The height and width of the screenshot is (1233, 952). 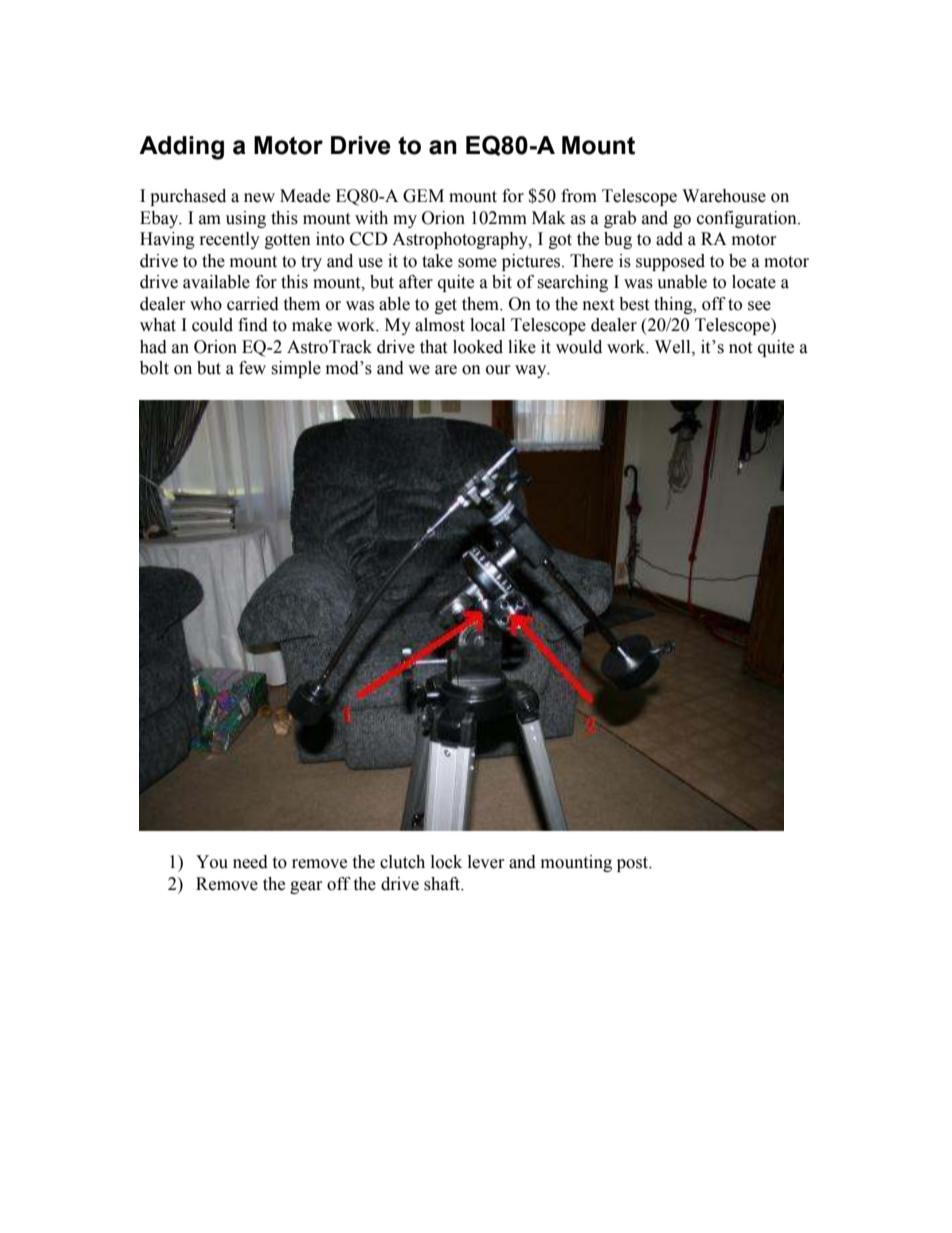 What do you see at coordinates (486, 862) in the screenshot?
I see `lever` at bounding box center [486, 862].
